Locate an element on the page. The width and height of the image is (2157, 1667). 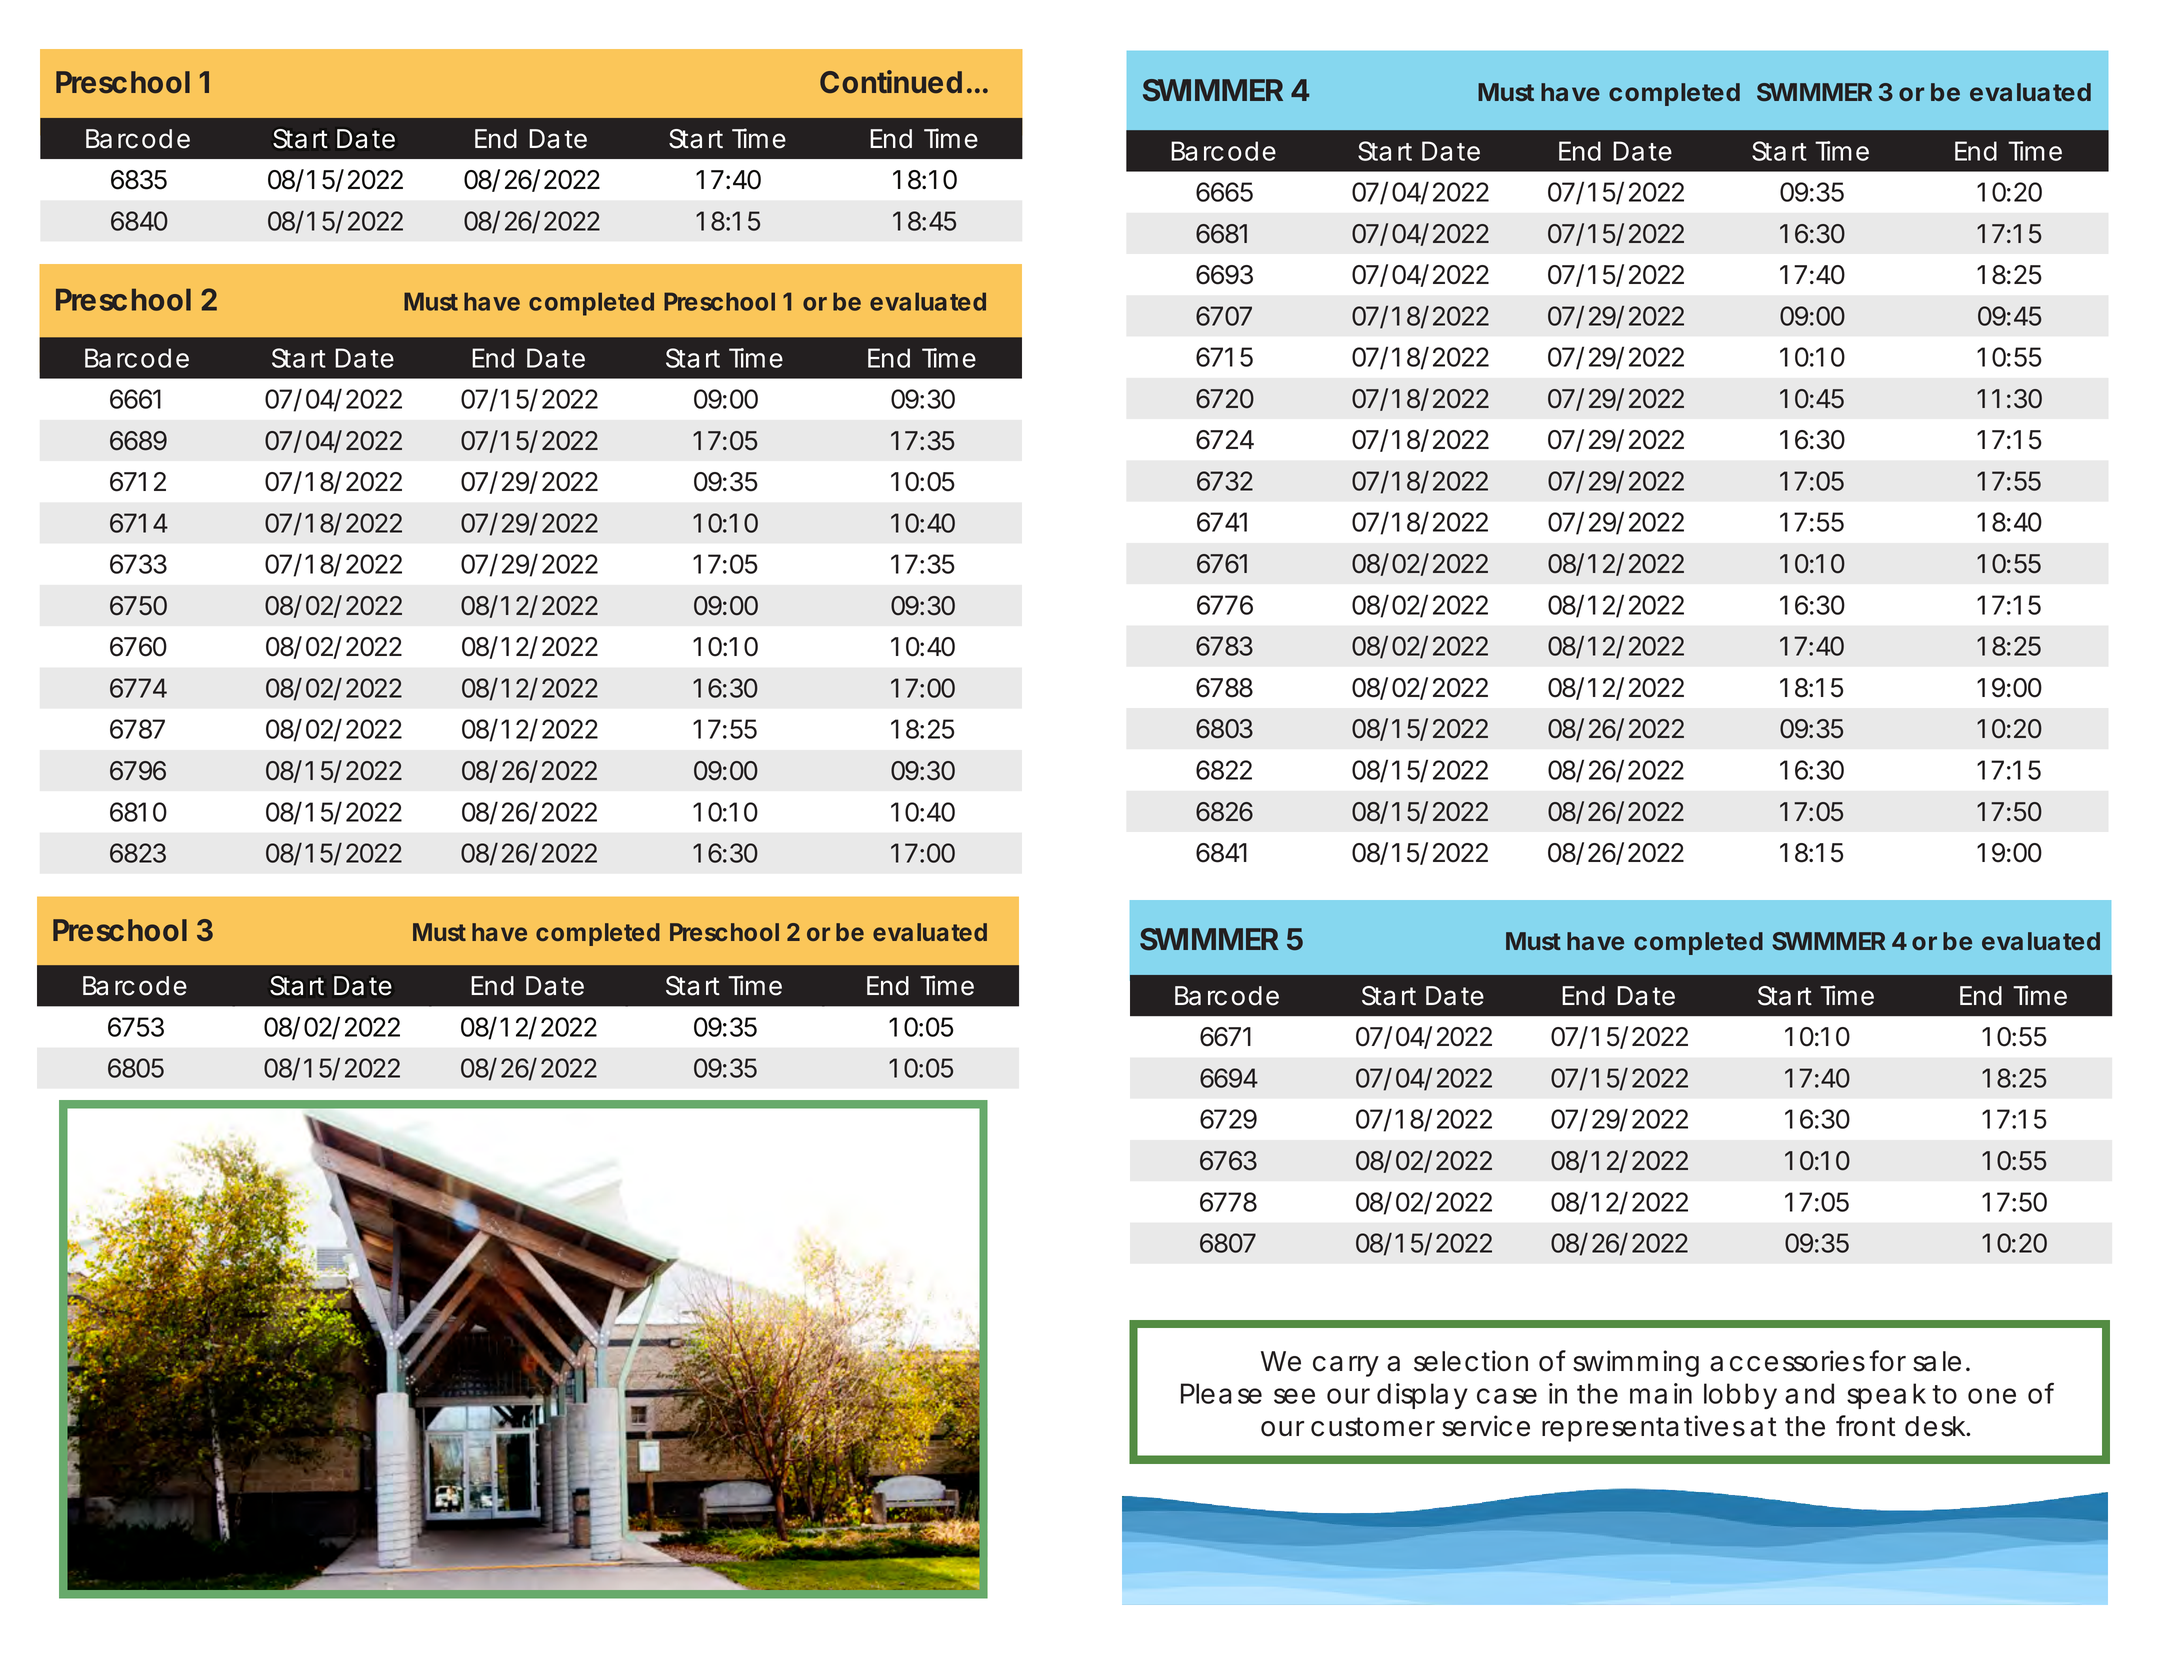
swimming is located at coordinates (1636, 1363).
